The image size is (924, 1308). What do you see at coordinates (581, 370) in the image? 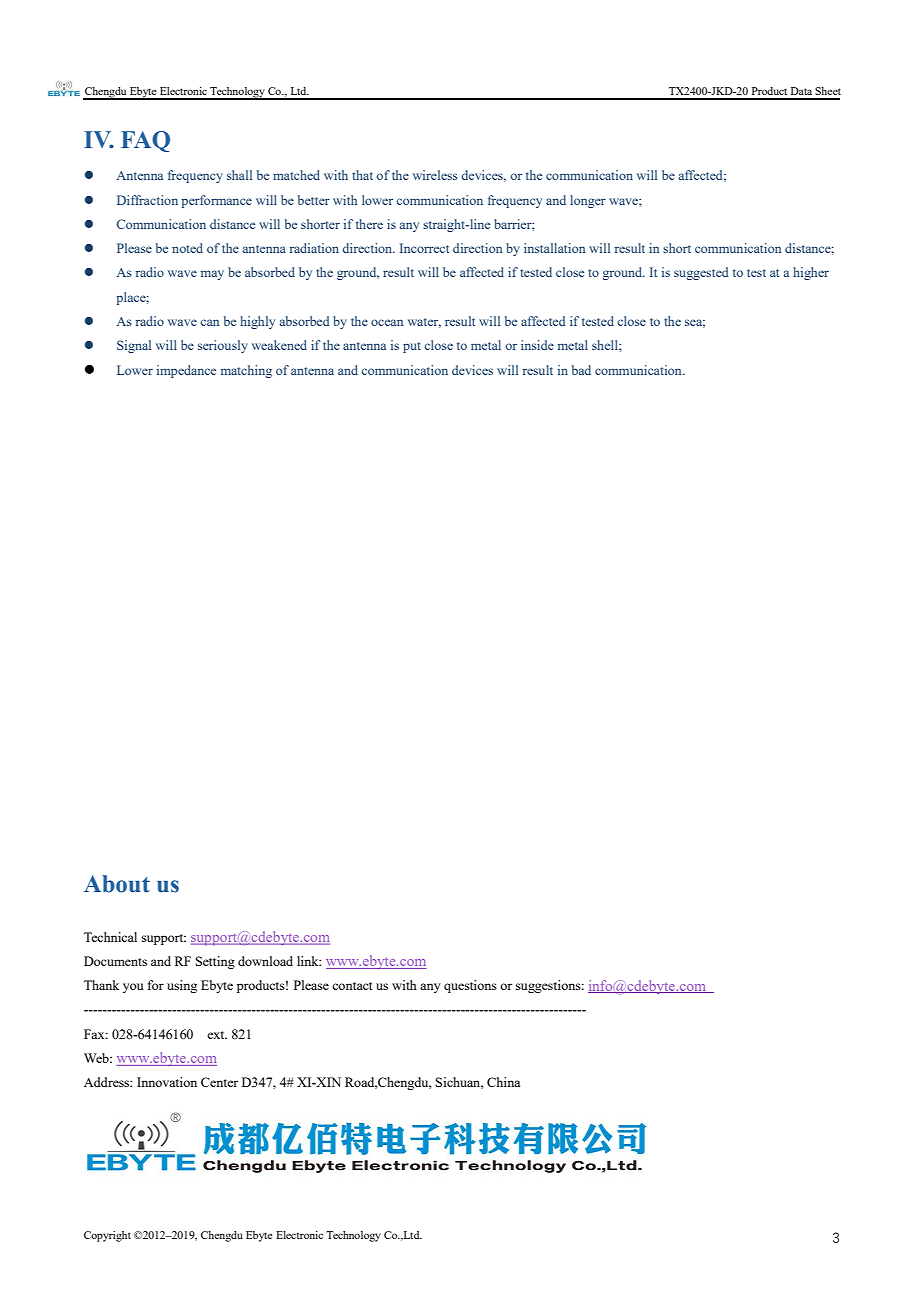
I see `bad` at bounding box center [581, 370].
